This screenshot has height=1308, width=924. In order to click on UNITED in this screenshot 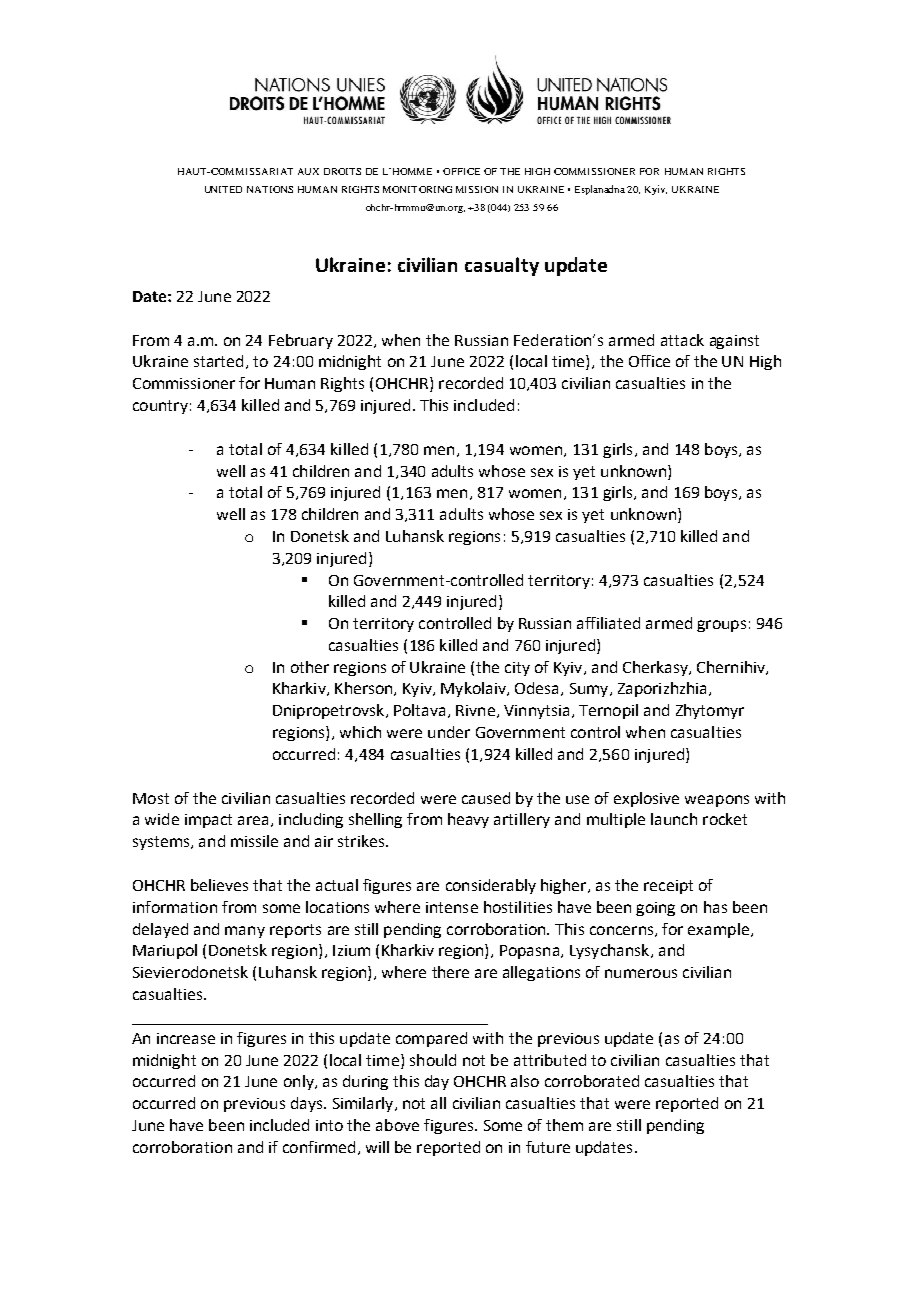, I will do `click(223, 189)`.
